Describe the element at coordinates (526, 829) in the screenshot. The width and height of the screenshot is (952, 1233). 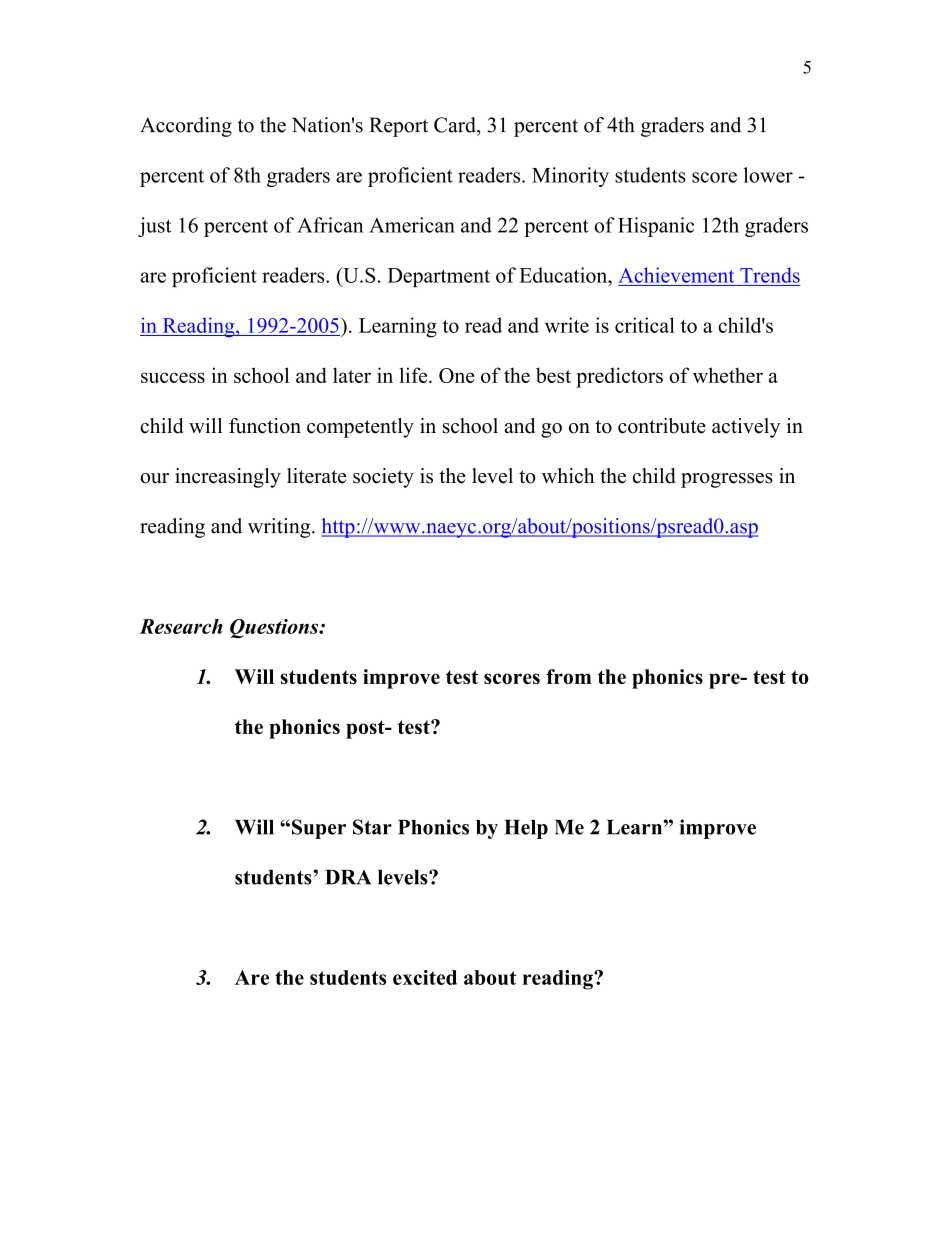
I see `Help` at that location.
